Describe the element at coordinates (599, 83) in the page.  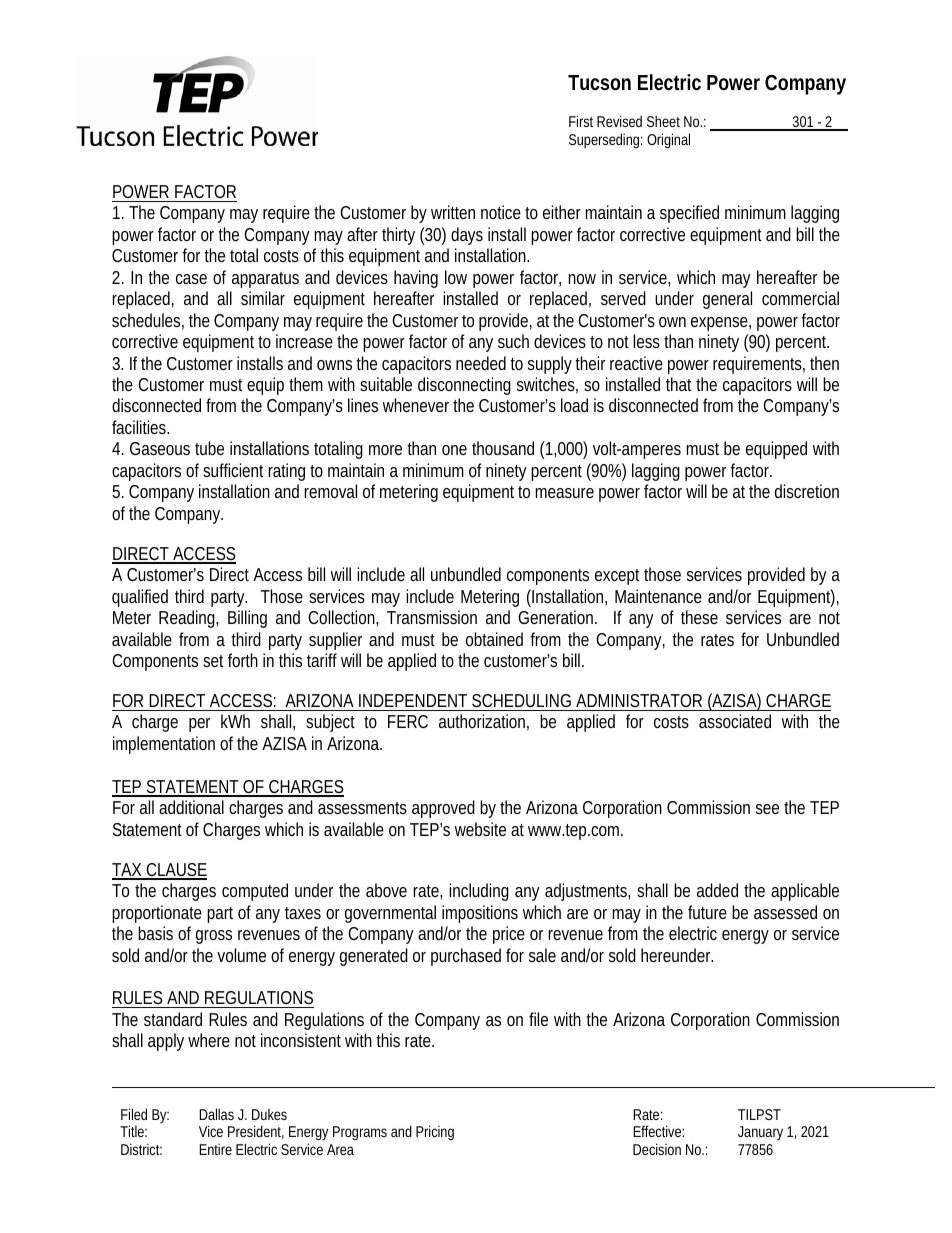
I see `Tucson` at that location.
